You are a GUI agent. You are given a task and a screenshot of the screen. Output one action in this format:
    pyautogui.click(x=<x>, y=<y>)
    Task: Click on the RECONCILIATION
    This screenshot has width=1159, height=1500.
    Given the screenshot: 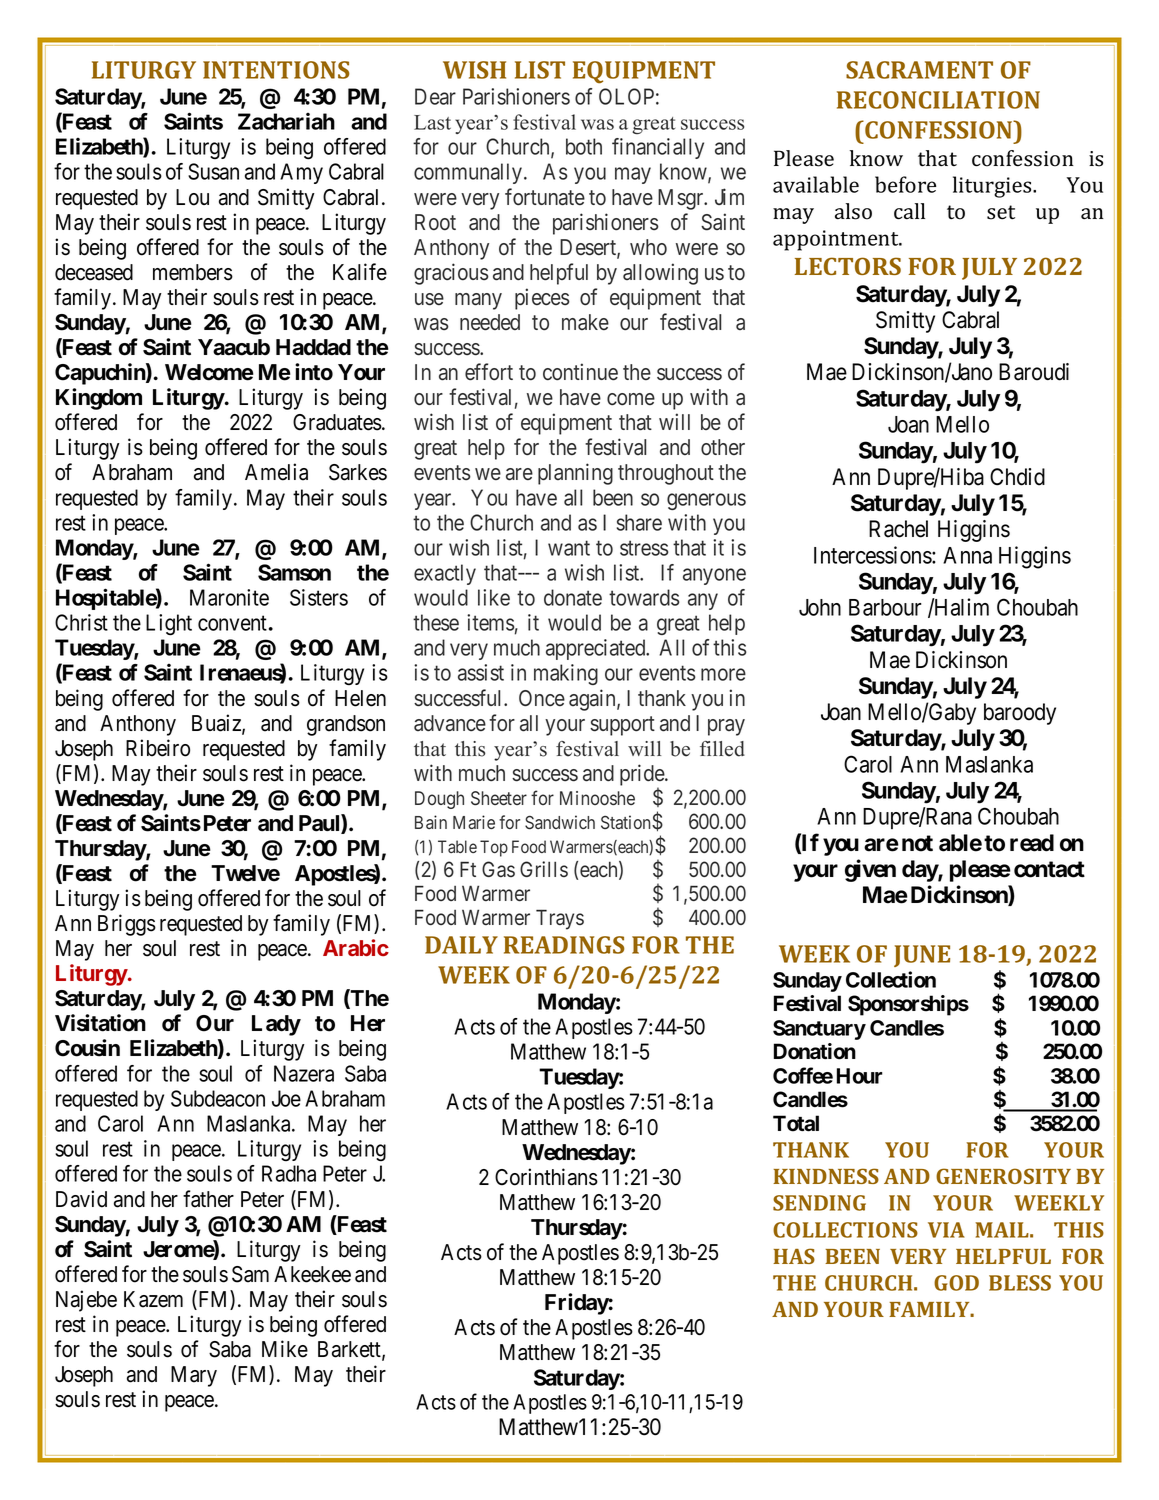 What is the action you would take?
    pyautogui.click(x=938, y=100)
